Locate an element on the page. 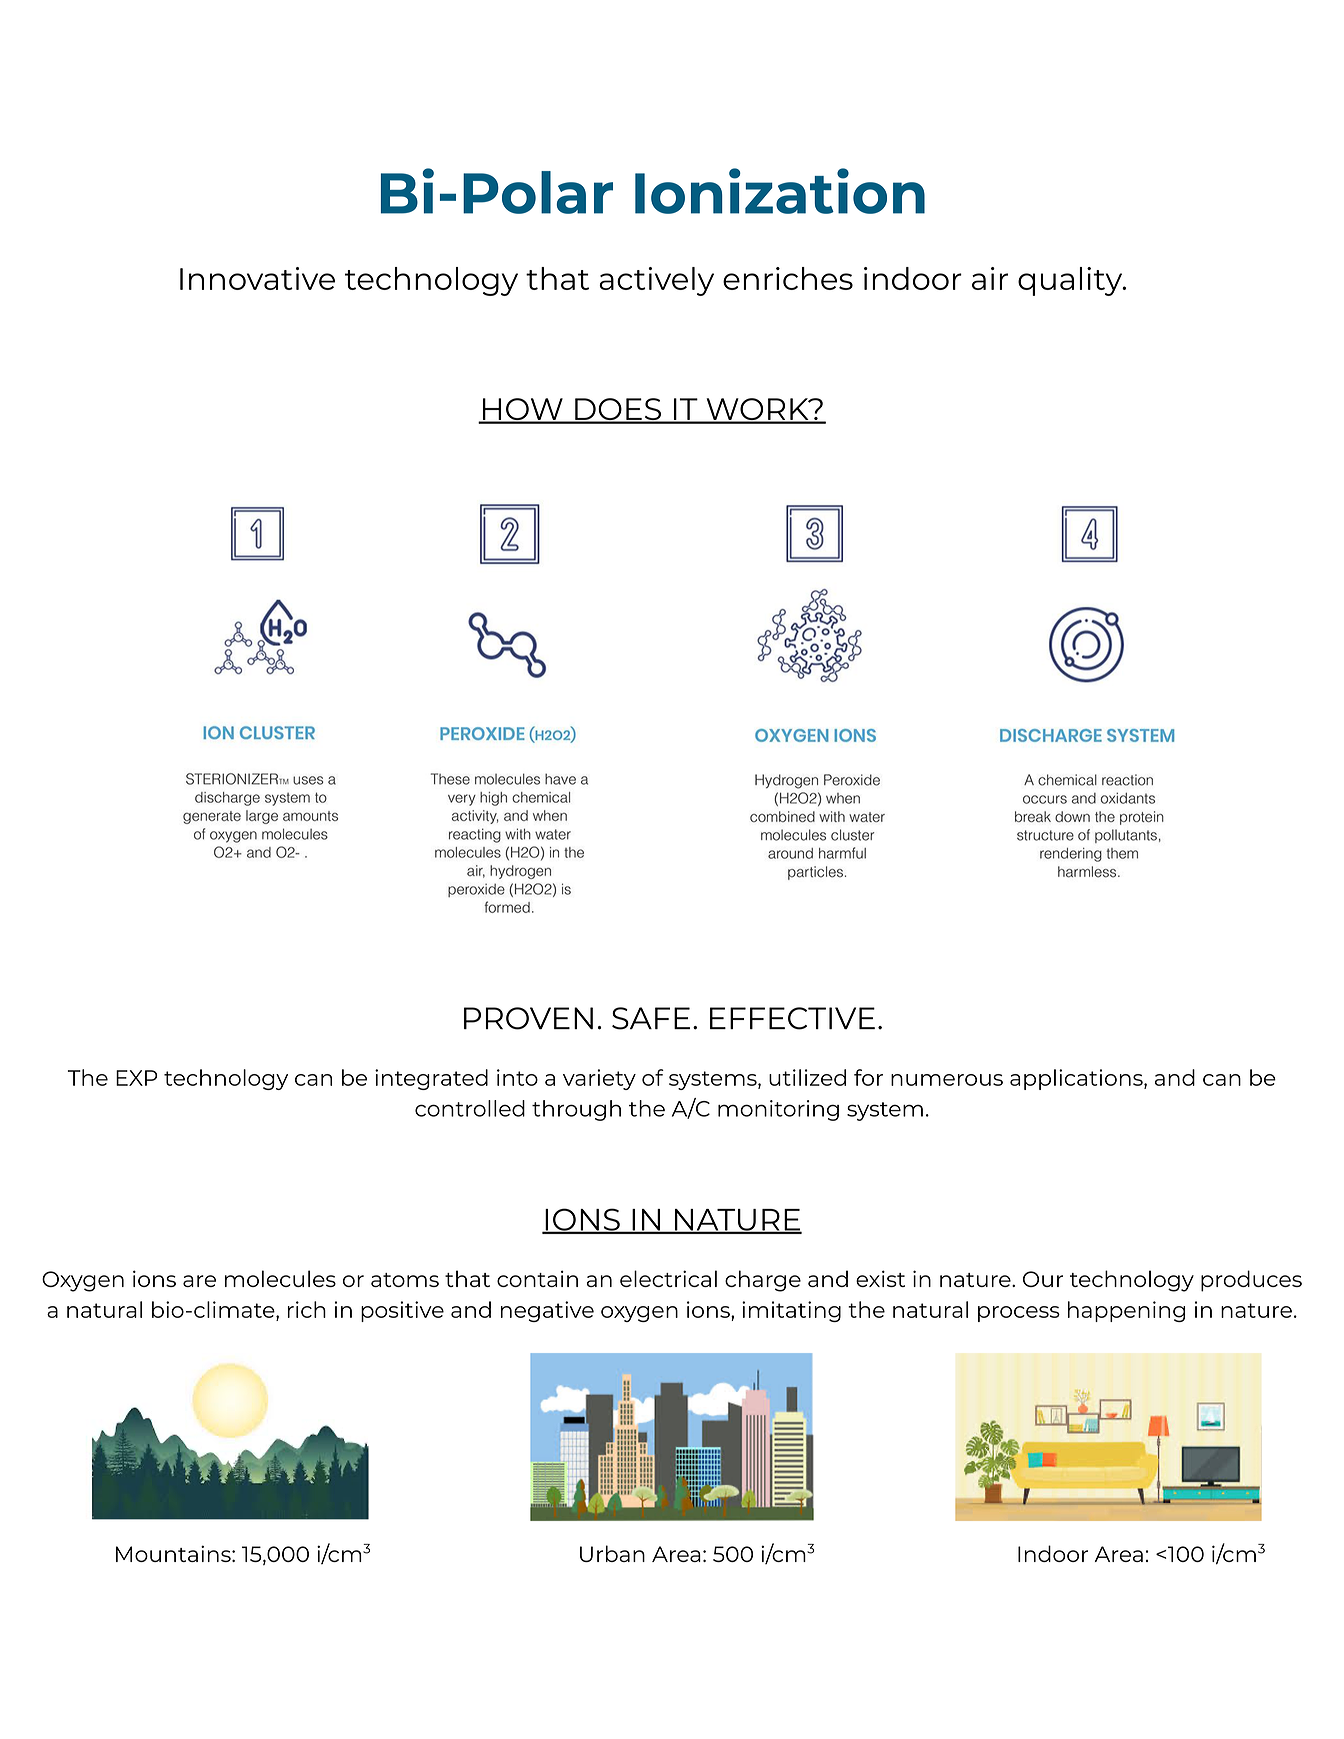 This page has width=1344, height=1739. quality is located at coordinates (1071, 281).
